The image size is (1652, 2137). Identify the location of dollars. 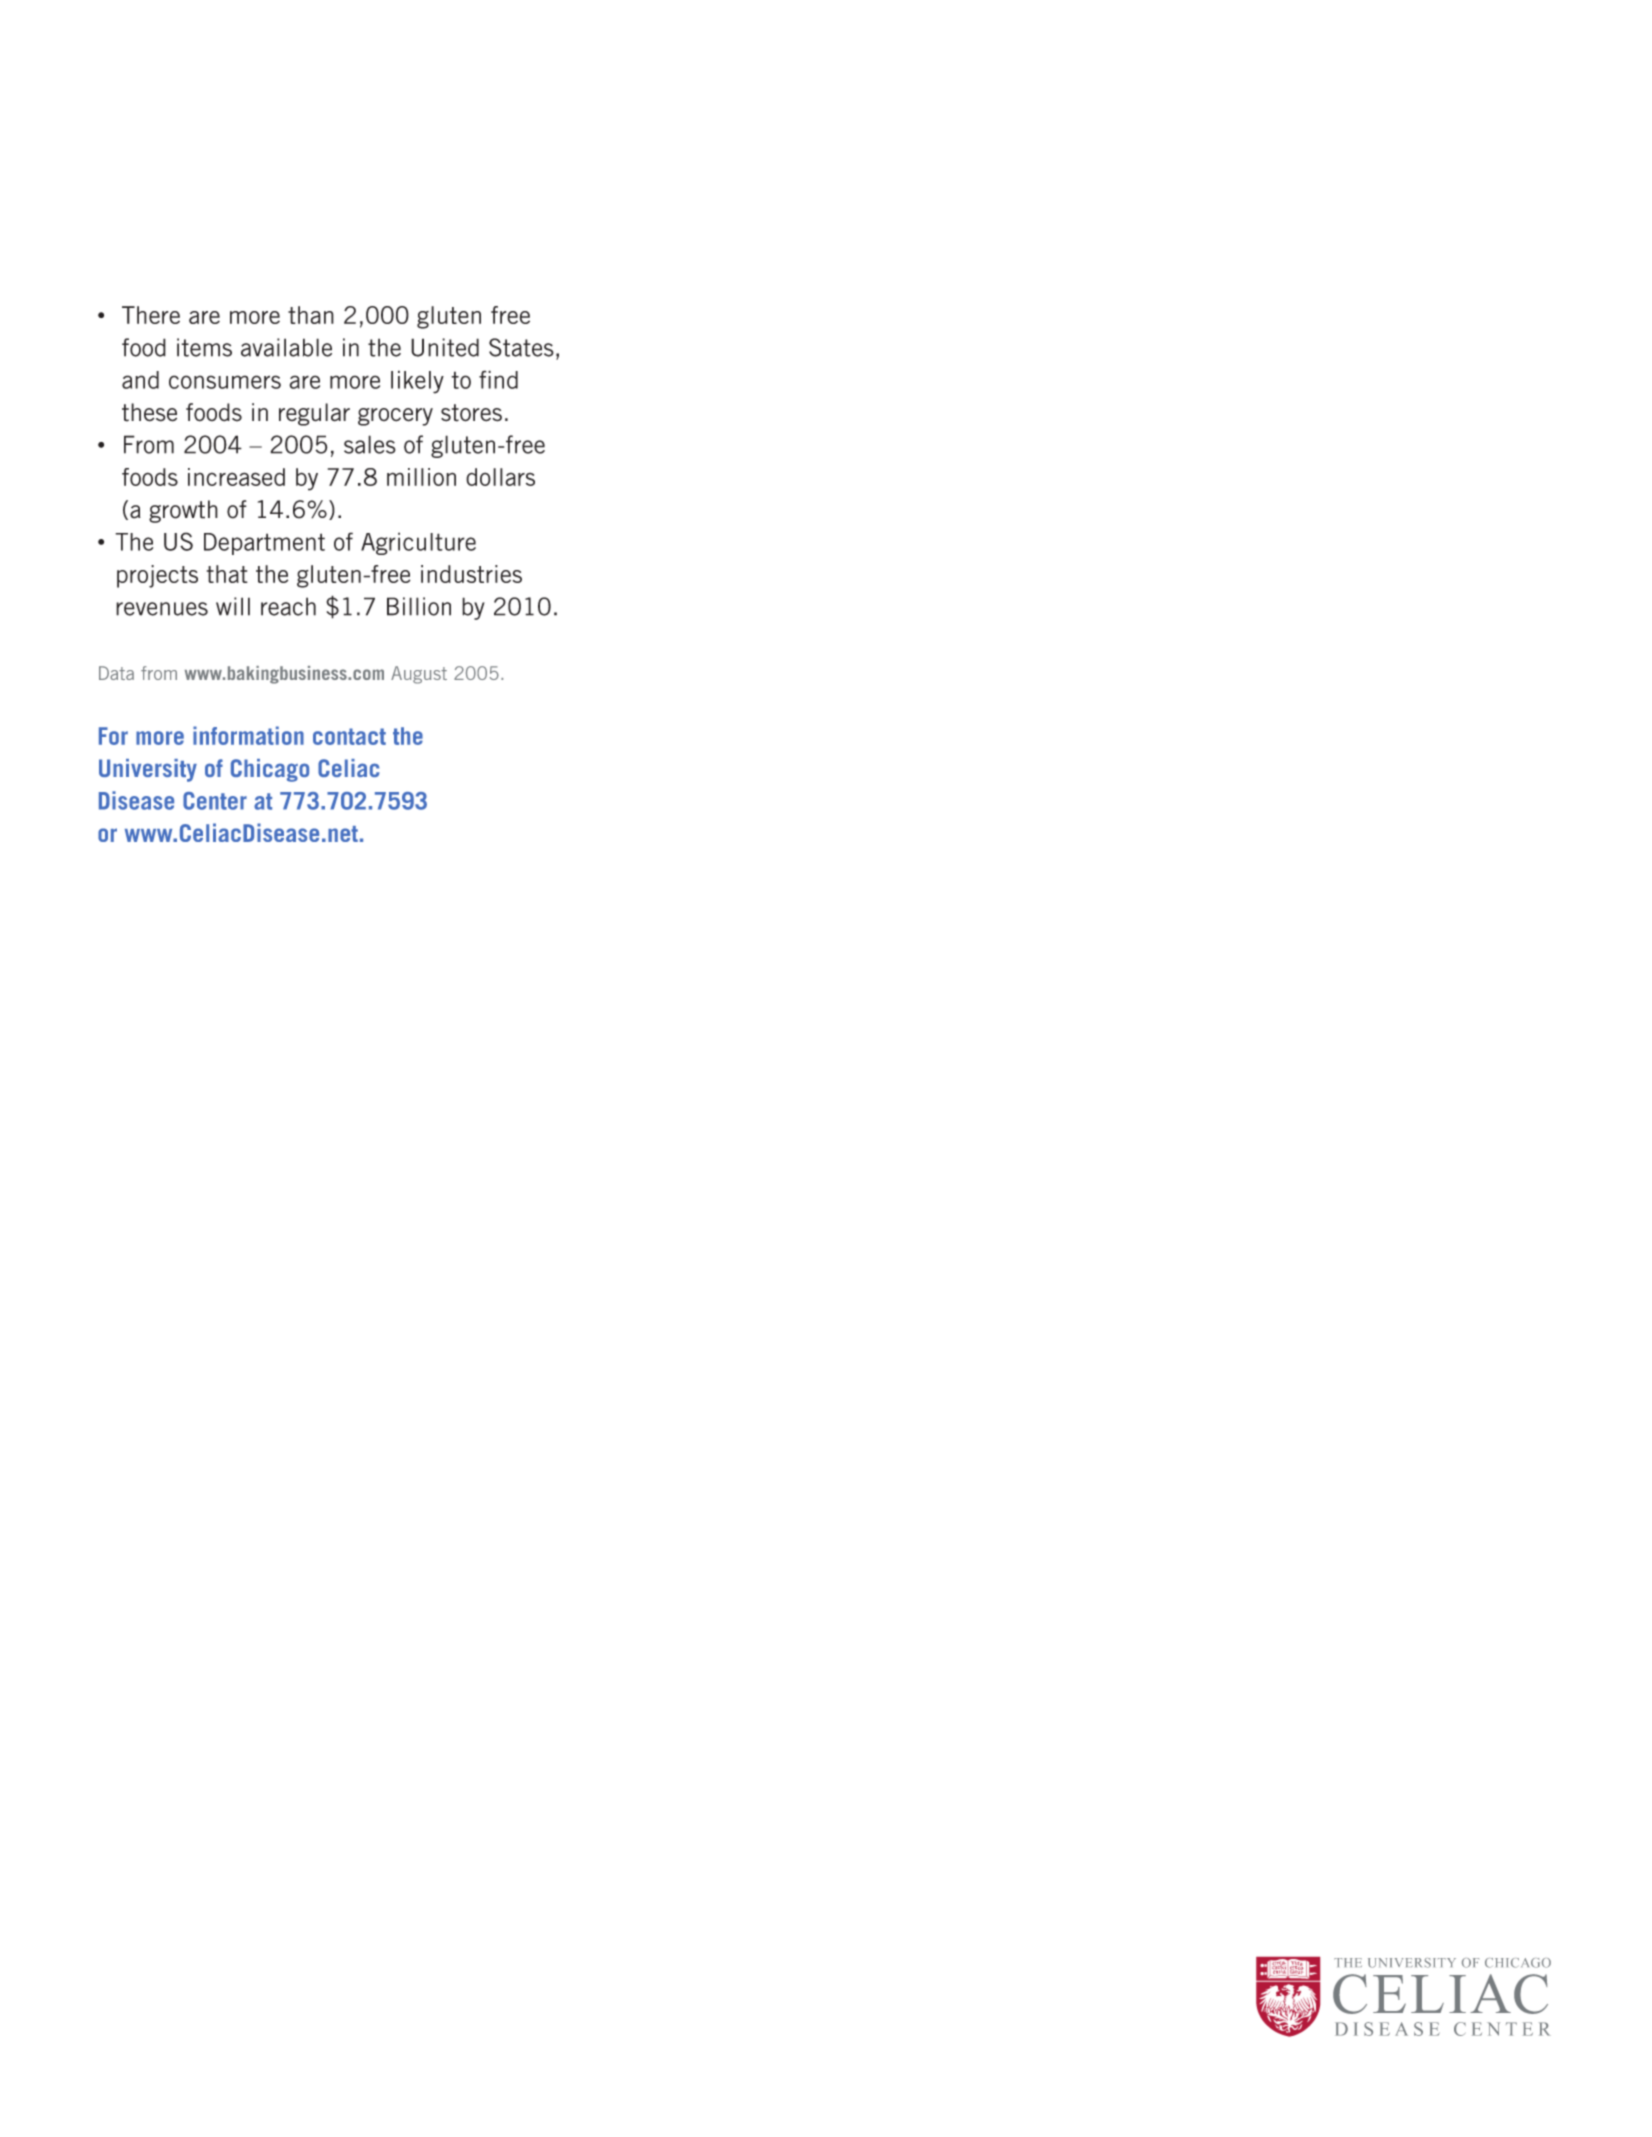
(500, 477).
